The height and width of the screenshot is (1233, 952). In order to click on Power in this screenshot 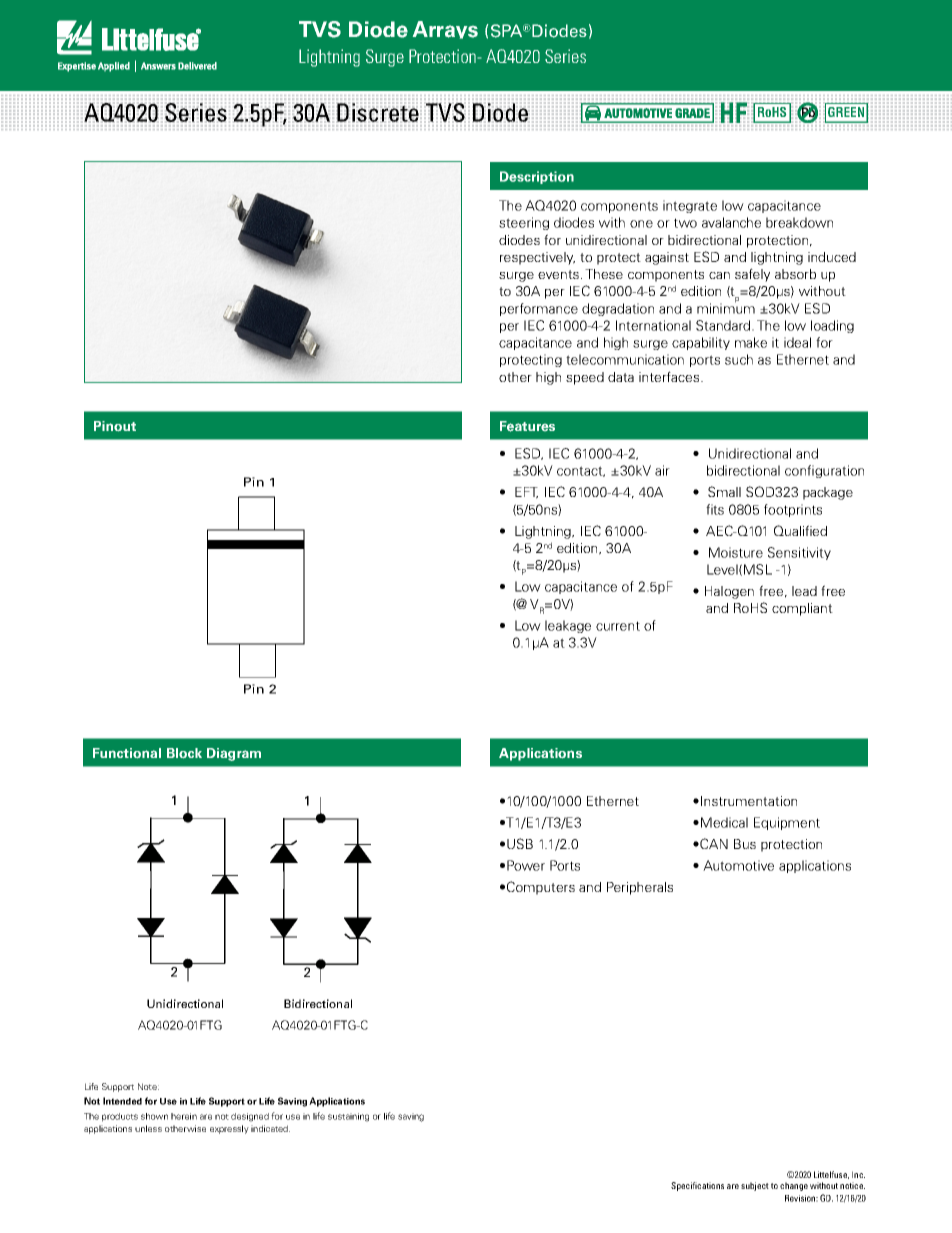, I will do `click(526, 865)`.
